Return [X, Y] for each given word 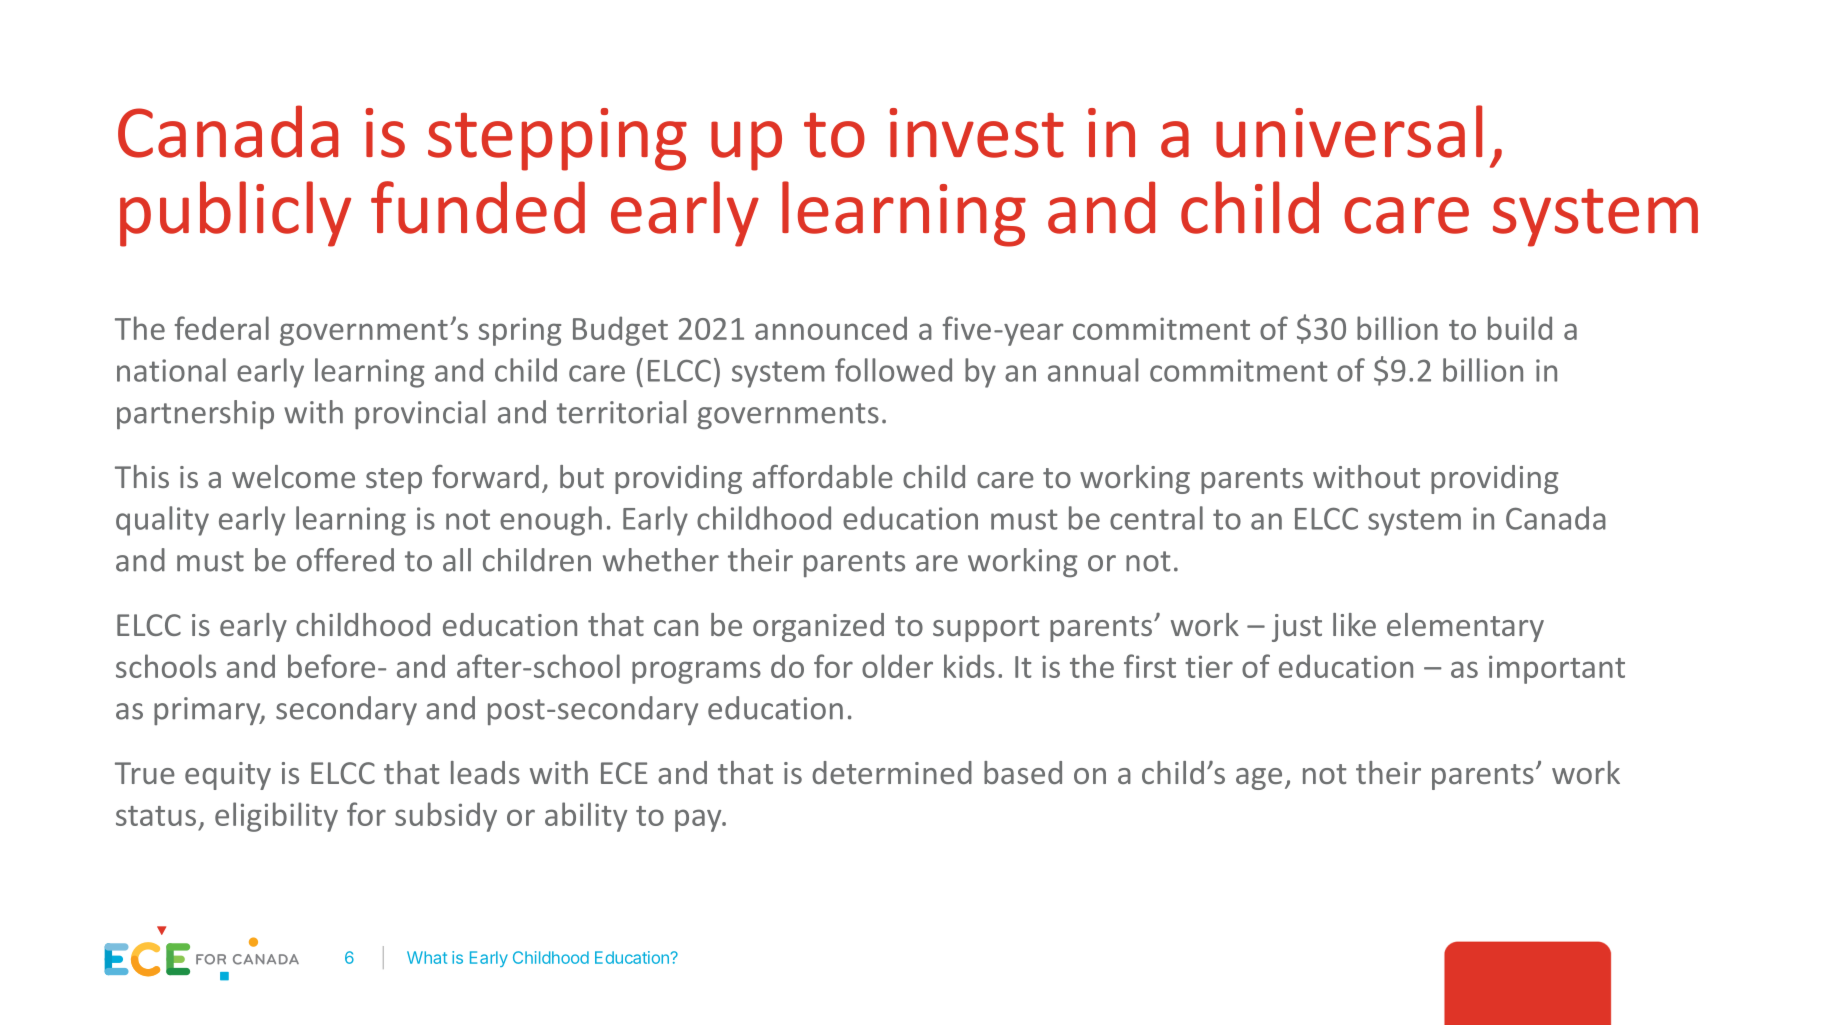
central [1156, 518]
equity [228, 776]
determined [892, 772]
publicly [235, 214]
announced [831, 328]
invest [977, 133]
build [1520, 328]
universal [1349, 131]
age [1259, 779]
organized [818, 627]
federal [222, 328]
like [1354, 624]
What [427, 957]
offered [345, 560]
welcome [293, 476]
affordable [823, 476]
